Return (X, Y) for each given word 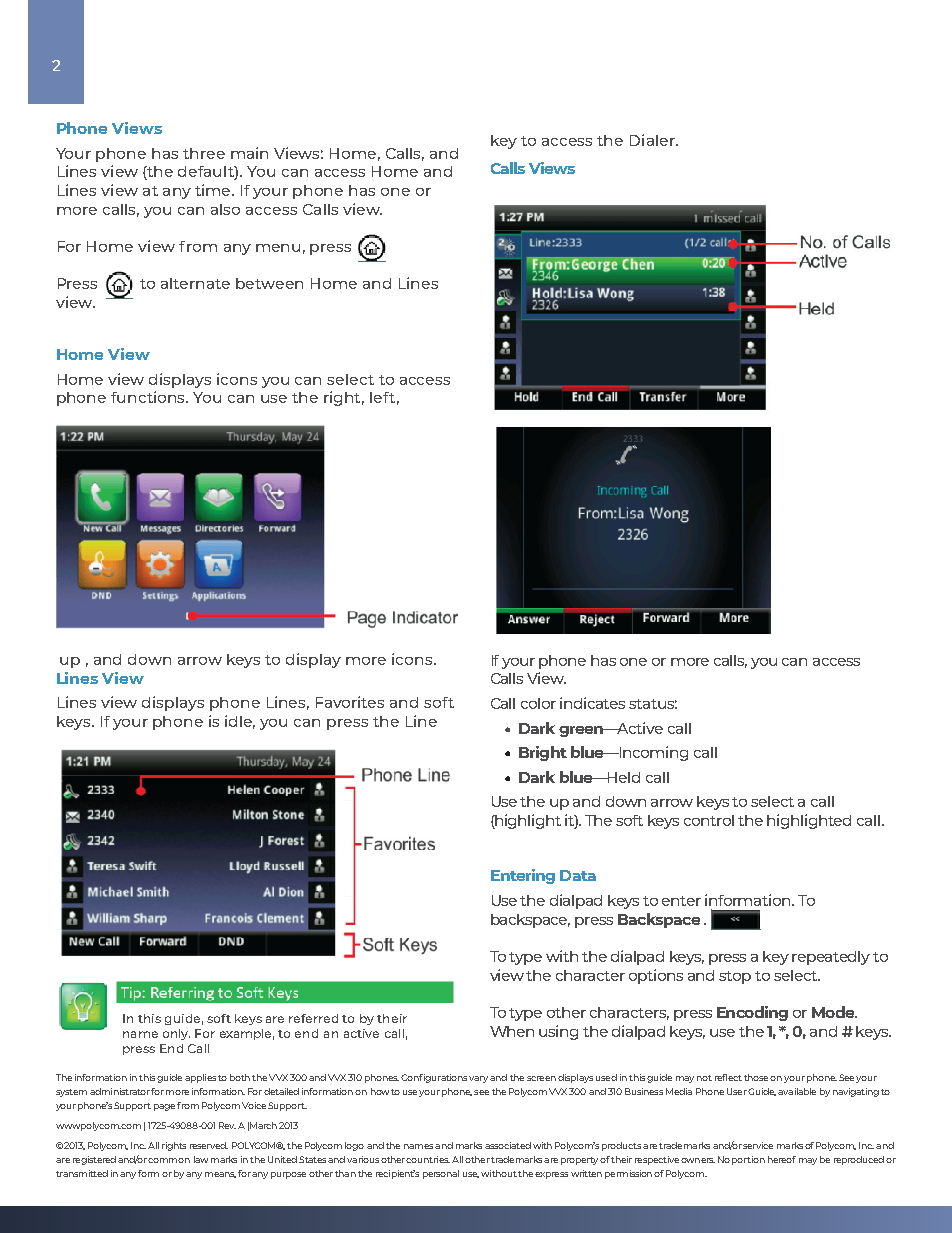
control (709, 820)
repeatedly (831, 958)
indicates (592, 703)
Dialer (653, 140)
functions (149, 397)
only (176, 1034)
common (169, 1160)
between (269, 283)
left (382, 397)
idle (240, 722)
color (538, 703)
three (204, 153)
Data (578, 875)
